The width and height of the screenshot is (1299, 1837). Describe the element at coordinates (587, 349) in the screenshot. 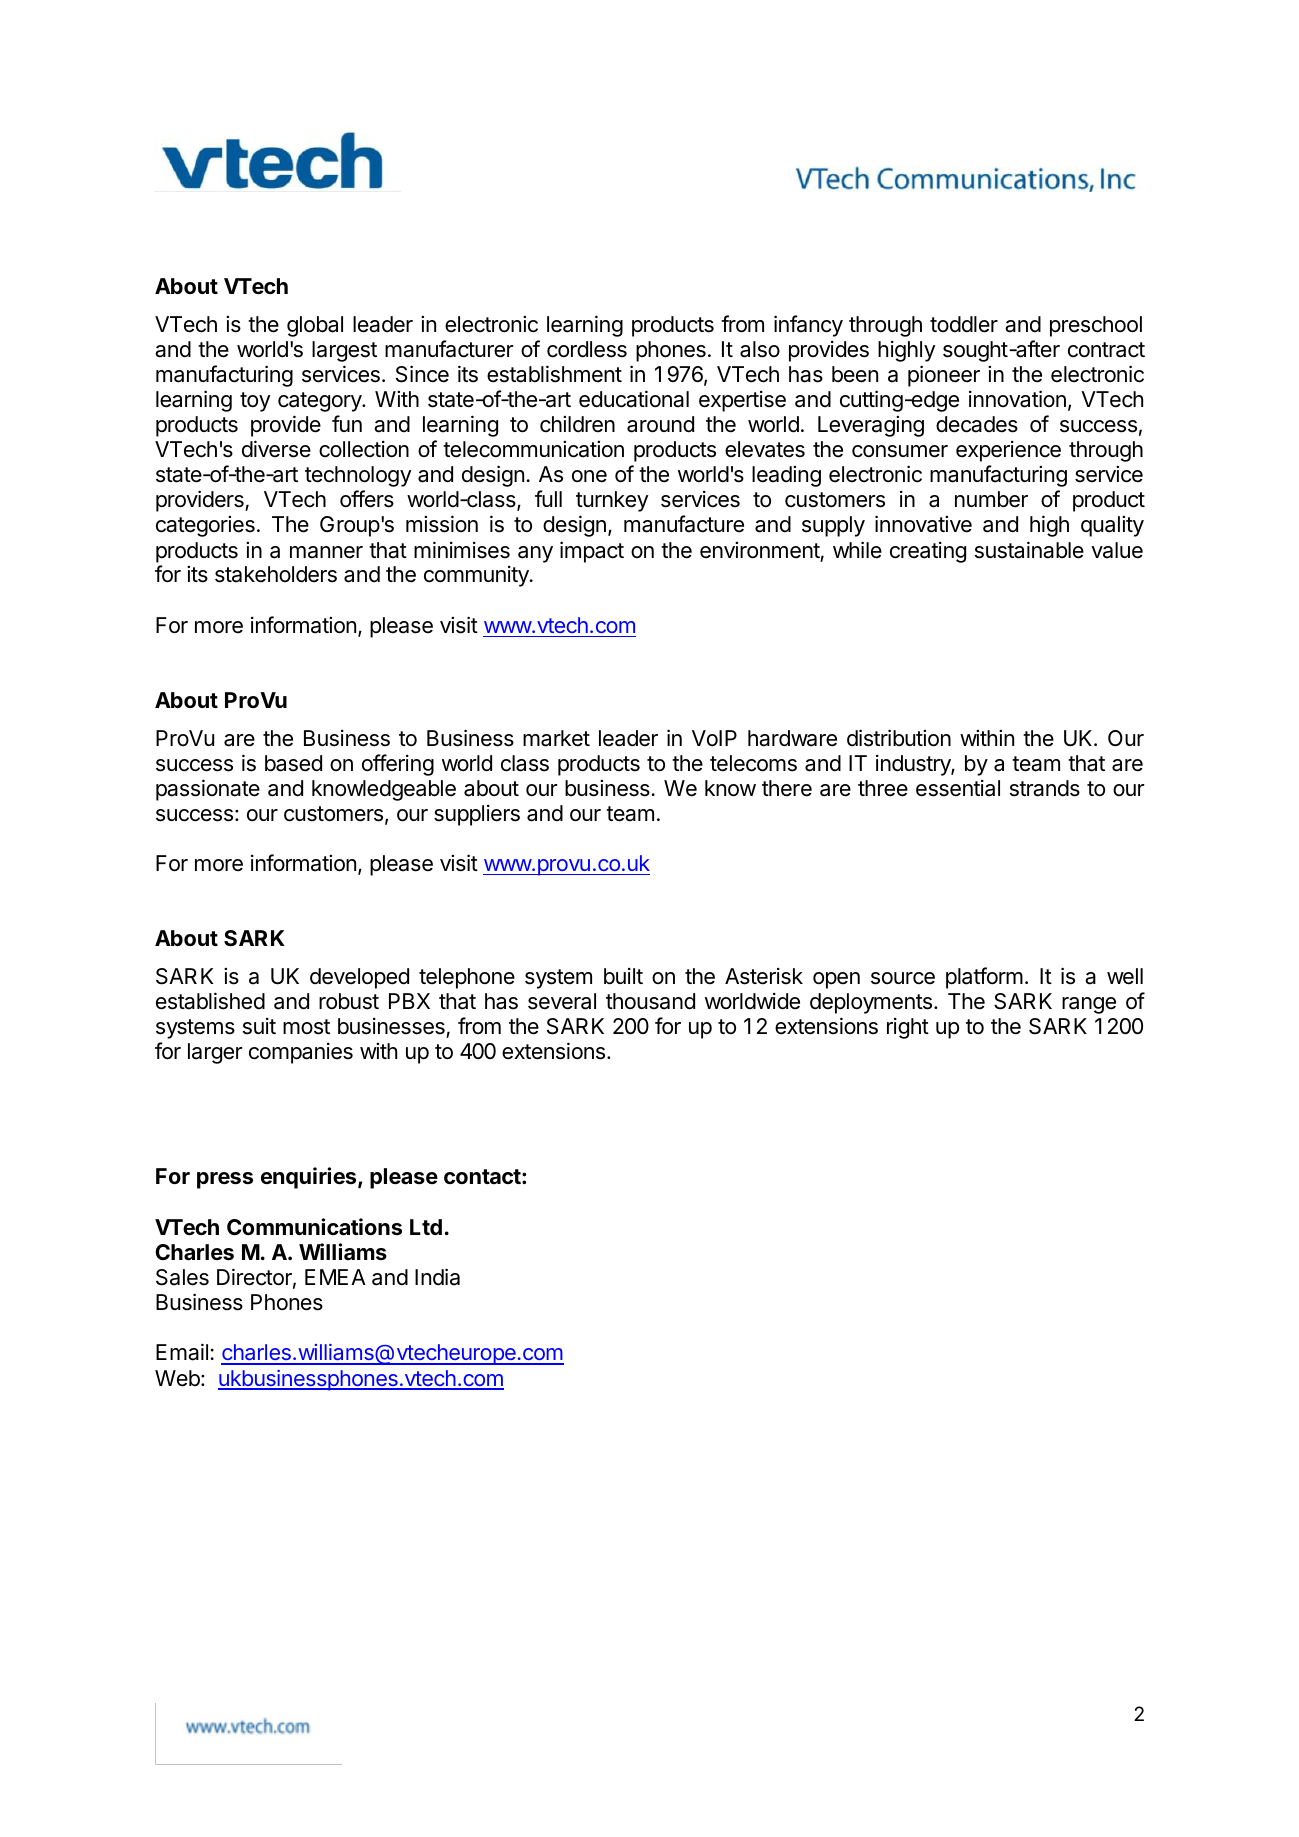

I see `cordless` at that location.
